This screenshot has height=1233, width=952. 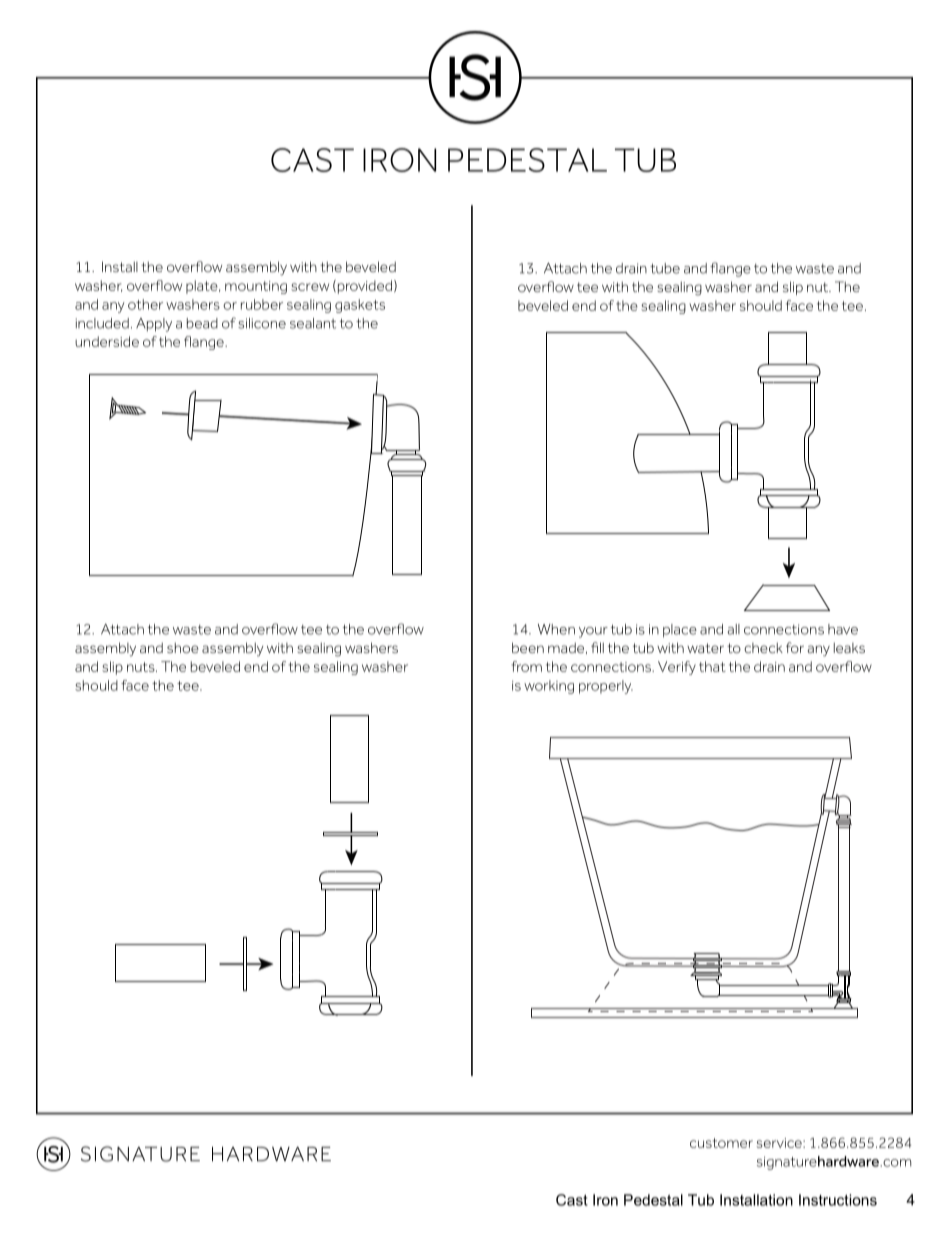 I want to click on bead, so click(x=202, y=323).
